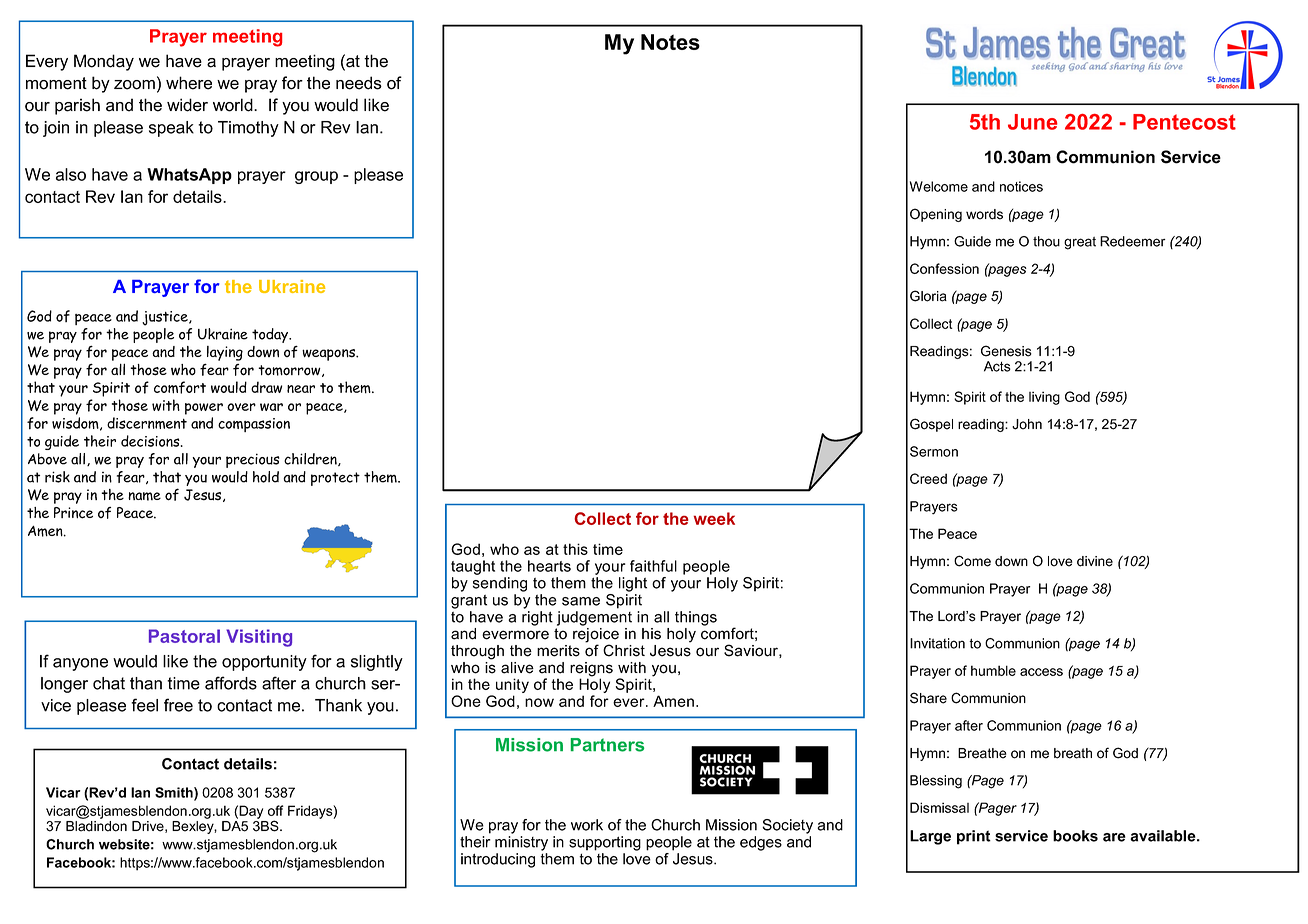  Describe the element at coordinates (1006, 351) in the image. I see `Genesis` at that location.
